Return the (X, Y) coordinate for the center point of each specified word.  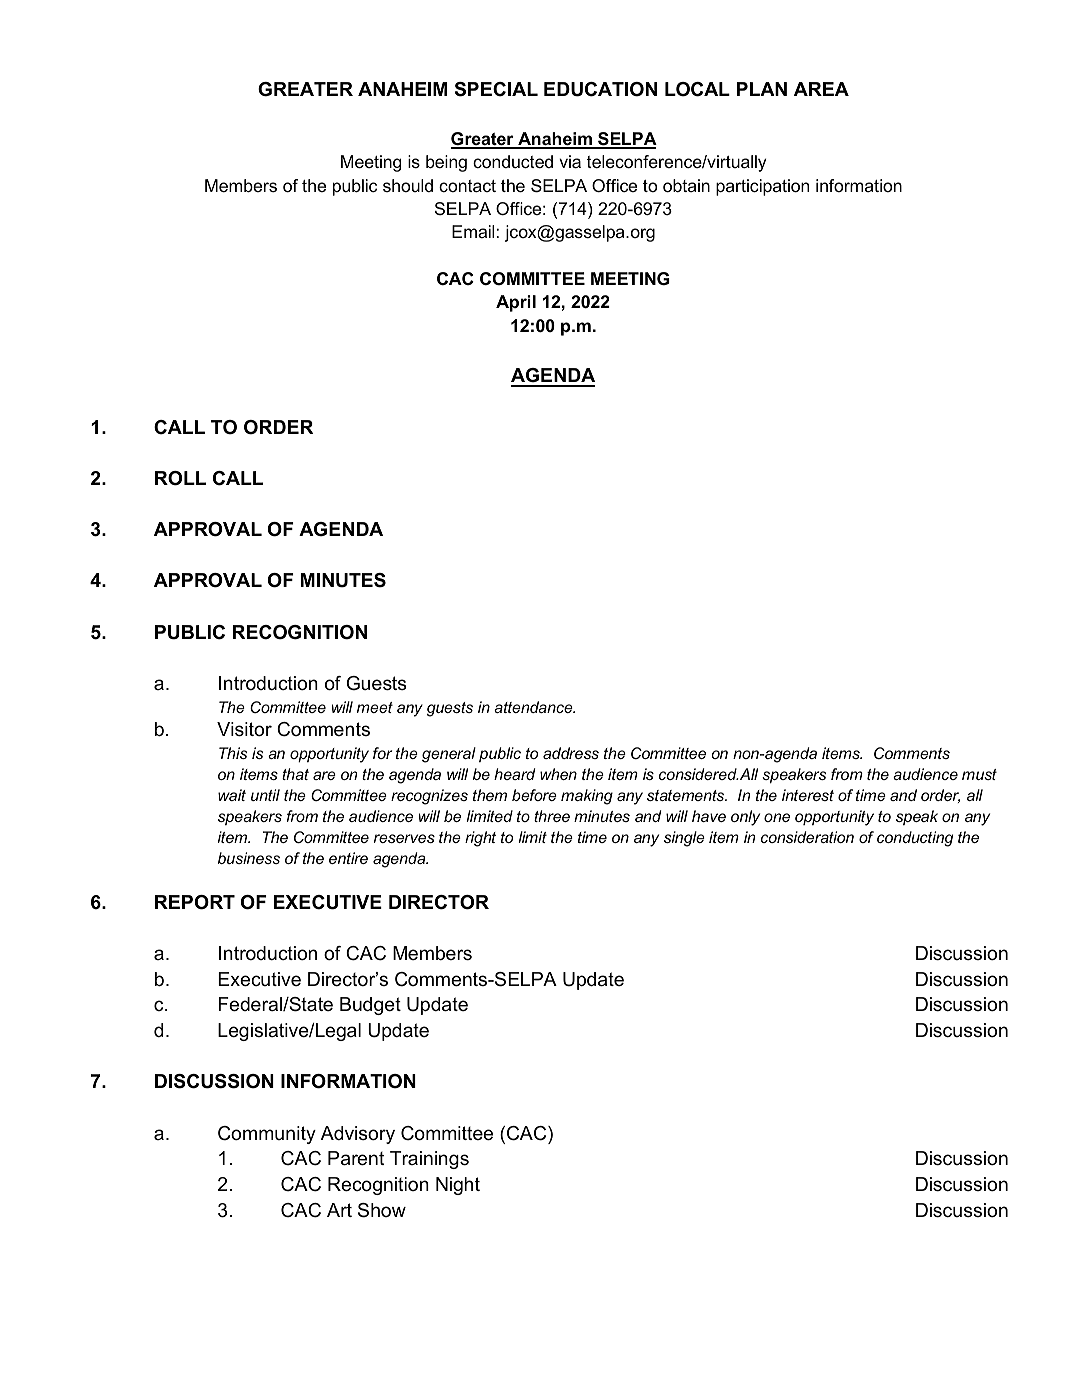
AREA (821, 89)
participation (762, 187)
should (408, 185)
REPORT (195, 902)
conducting (915, 839)
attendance (534, 707)
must (979, 774)
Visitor (244, 729)
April (516, 303)
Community (267, 1135)
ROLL (180, 478)
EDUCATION (600, 89)
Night (458, 1186)
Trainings (429, 1160)
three (552, 816)
